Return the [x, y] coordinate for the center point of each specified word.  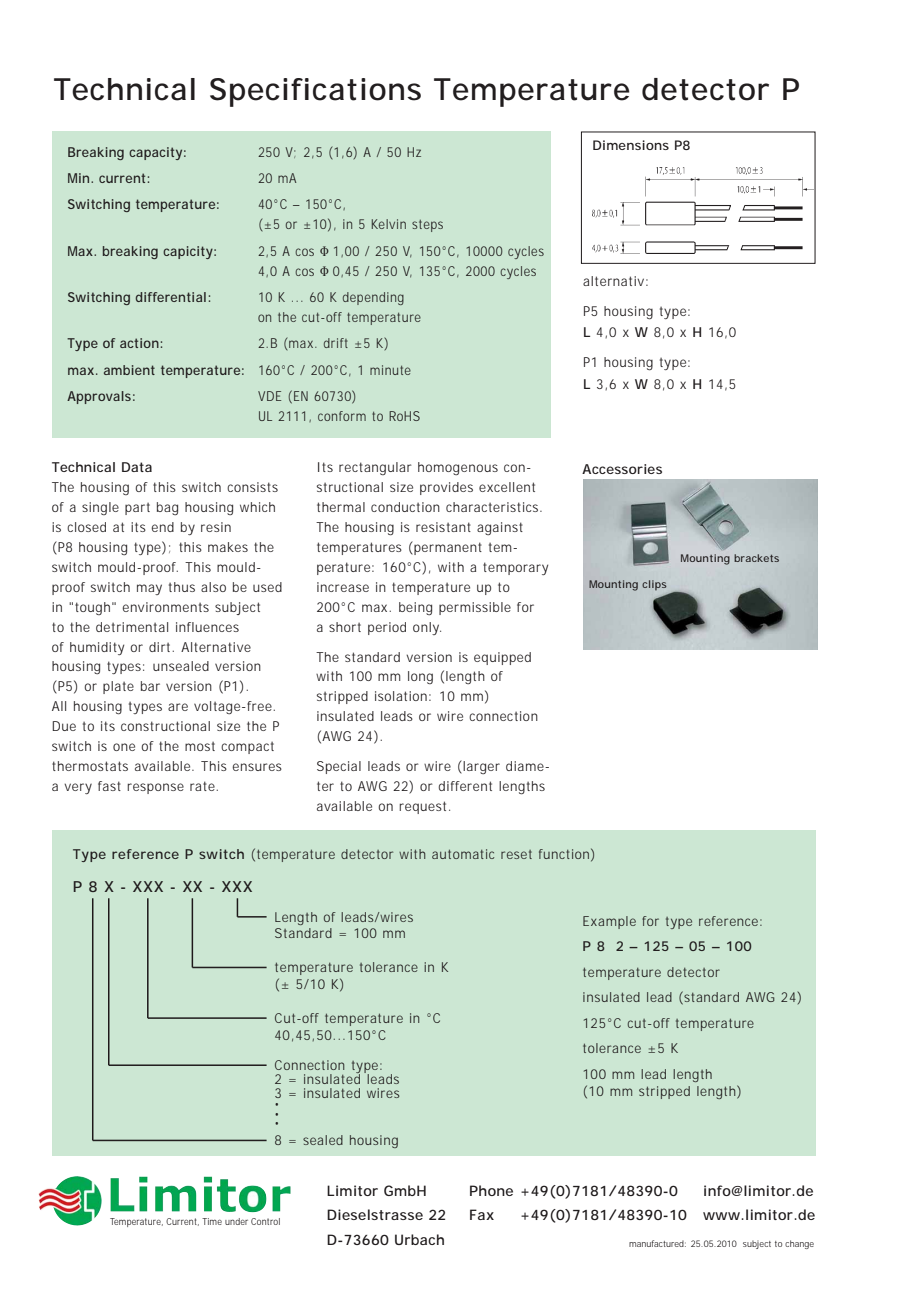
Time [212, 1221]
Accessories [622, 469]
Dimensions [631, 145]
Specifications [315, 92]
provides [446, 488]
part [137, 509]
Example [609, 922]
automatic [463, 854]
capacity [155, 153]
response [155, 788]
